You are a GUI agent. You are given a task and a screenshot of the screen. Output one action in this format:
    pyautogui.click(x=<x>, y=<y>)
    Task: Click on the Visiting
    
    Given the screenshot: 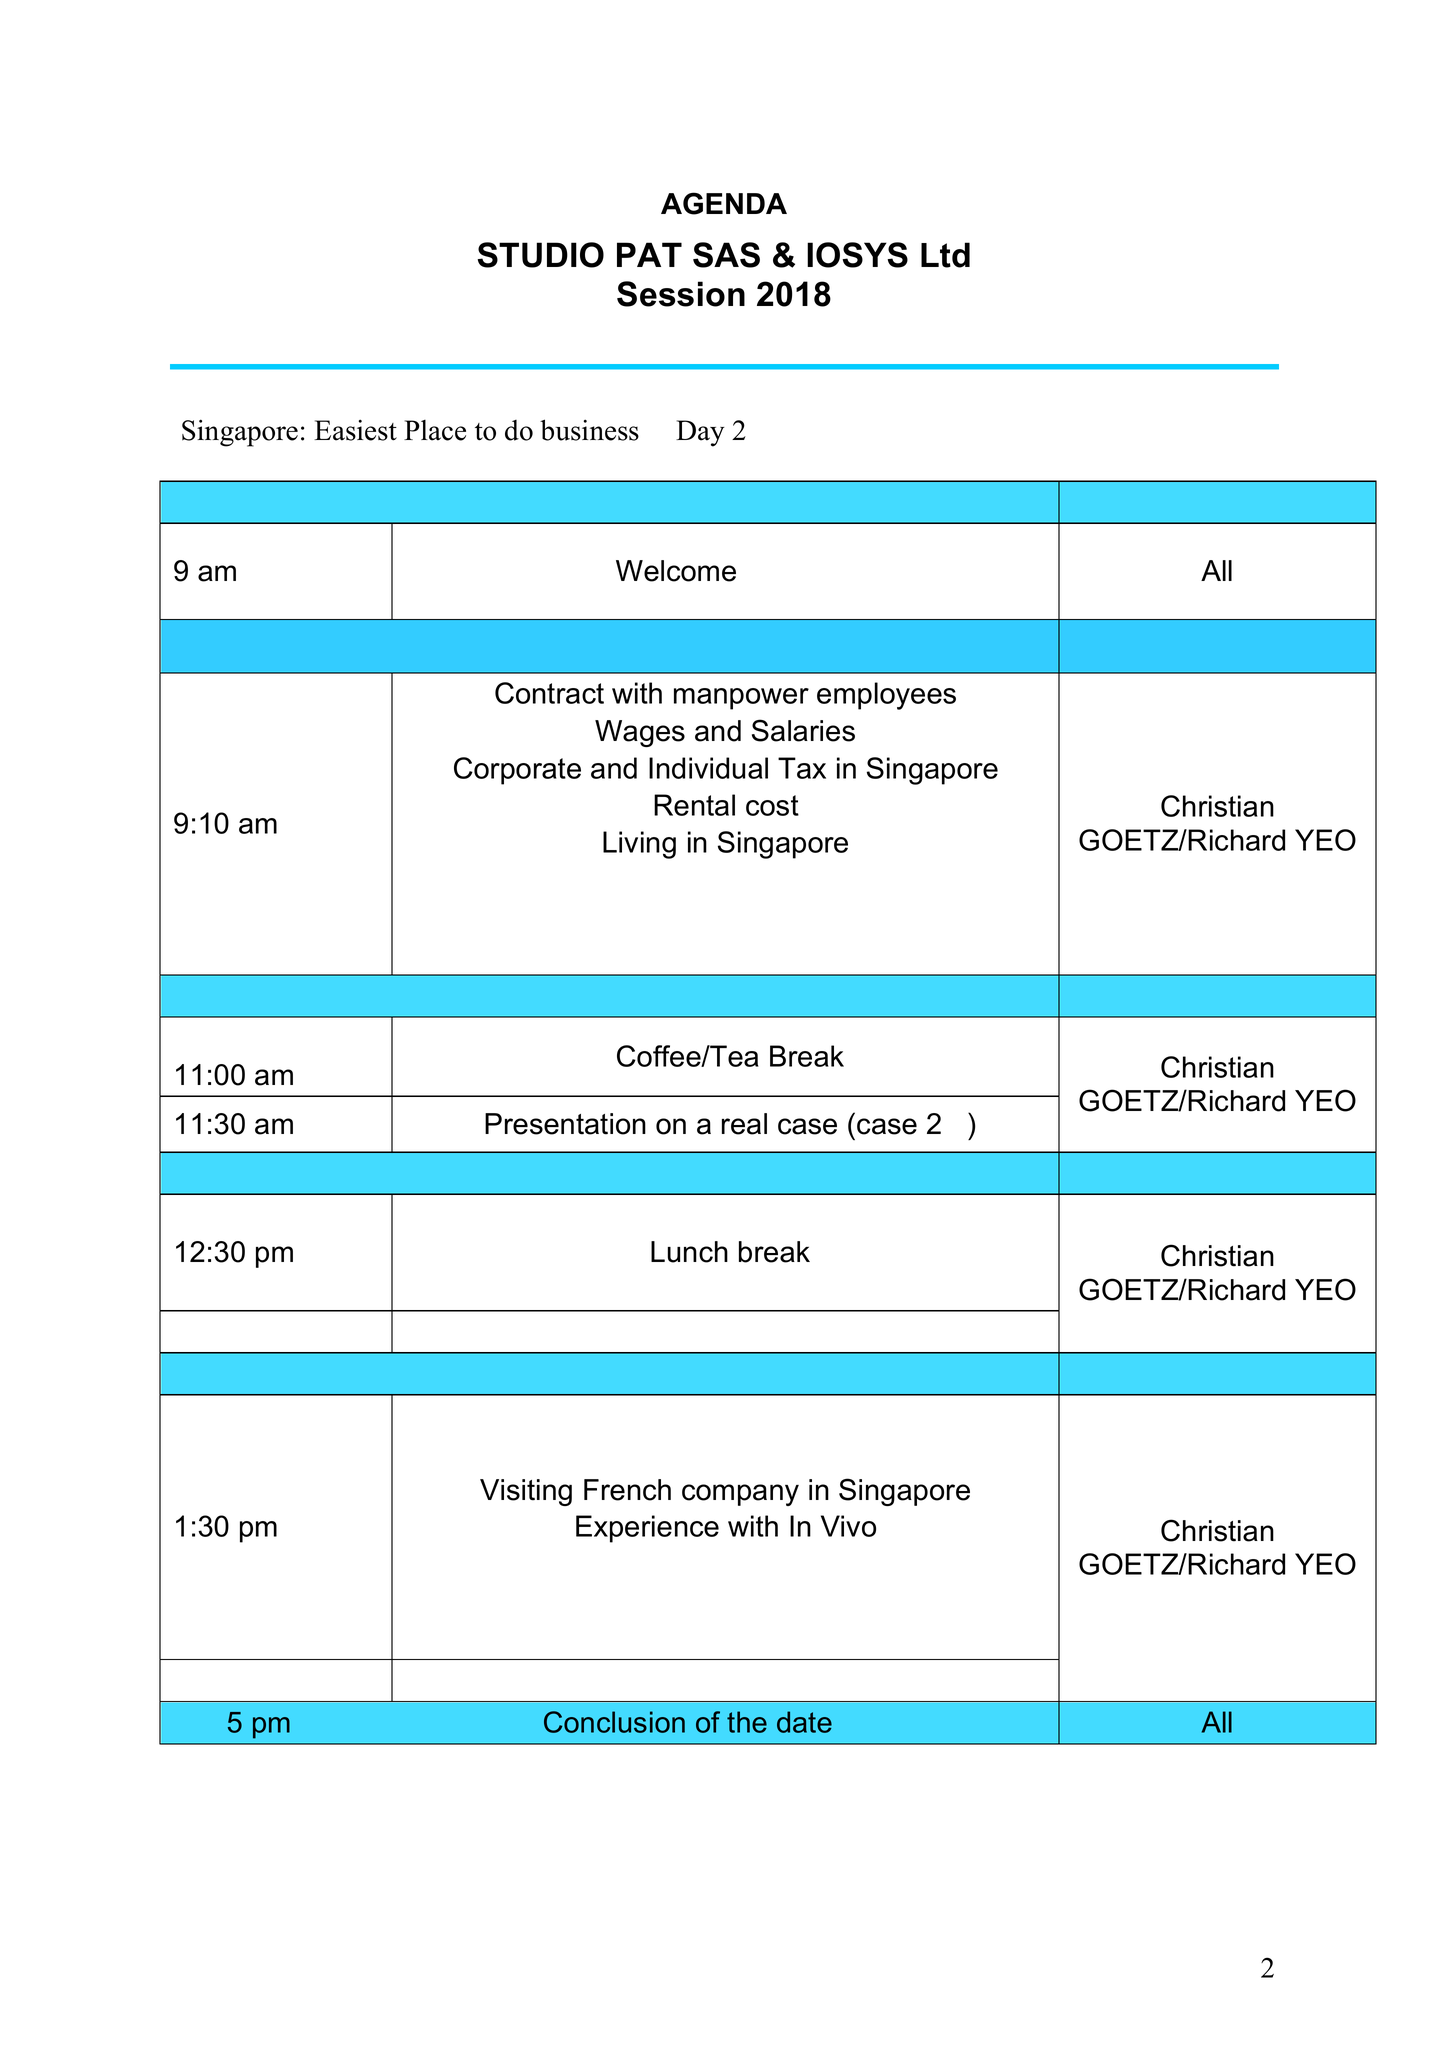 What is the action you would take?
    pyautogui.click(x=526, y=1492)
